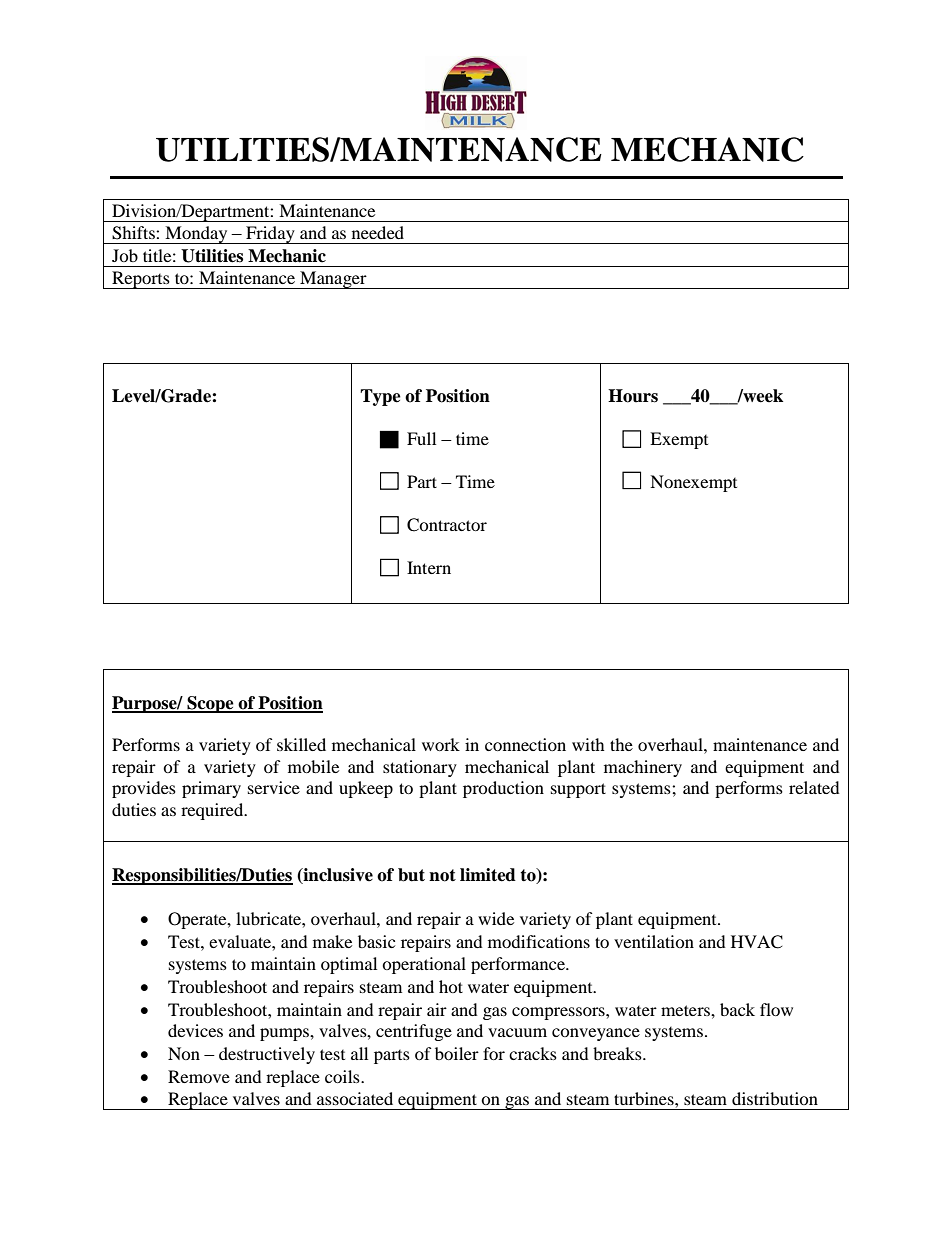  Describe the element at coordinates (503, 789) in the document. I see `production` at that location.
